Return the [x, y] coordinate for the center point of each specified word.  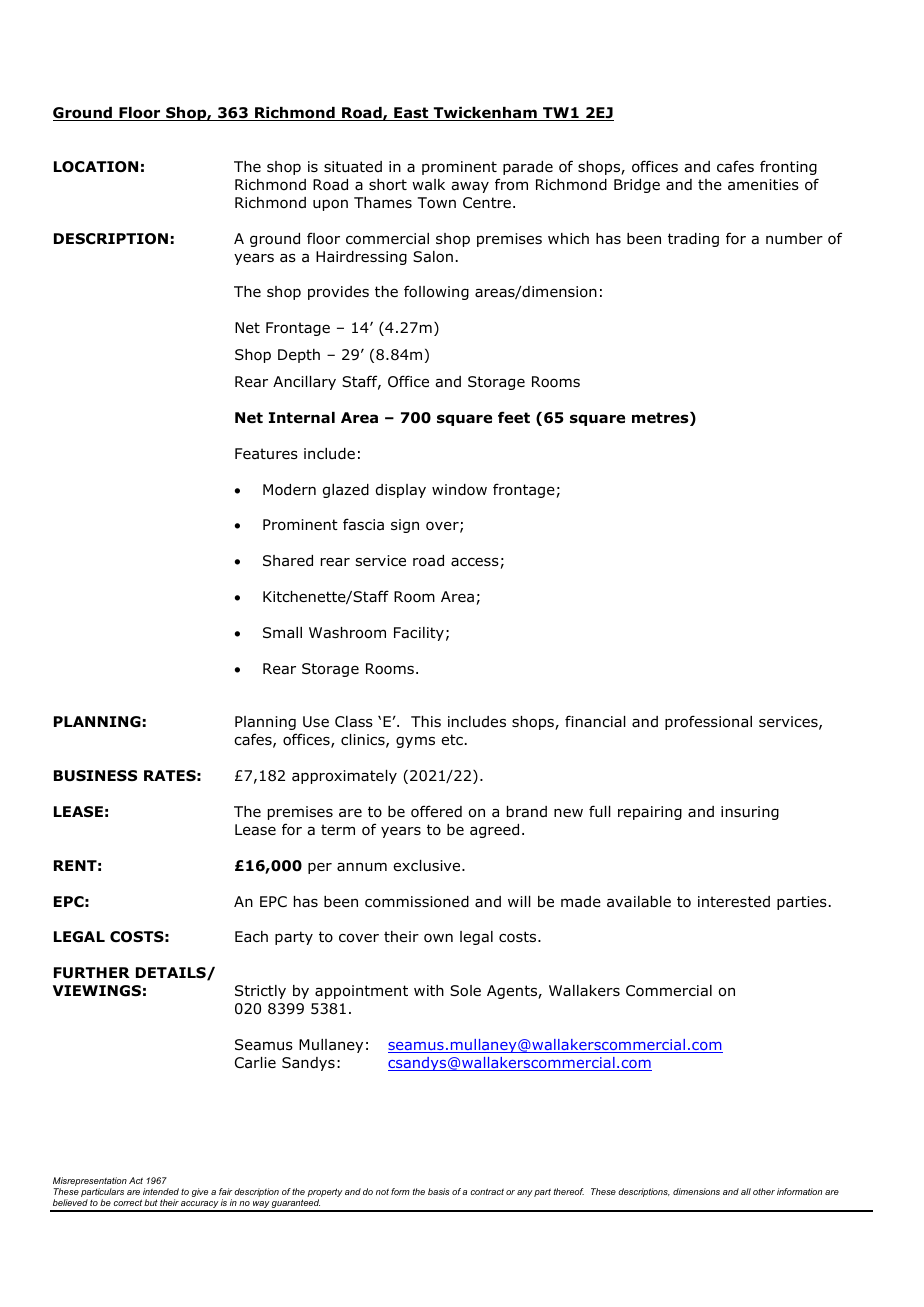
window [459, 490]
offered [436, 811]
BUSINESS [95, 776]
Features [266, 454]
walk [428, 185]
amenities [763, 185]
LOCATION [96, 167]
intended [161, 1191]
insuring [750, 813]
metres [661, 419]
